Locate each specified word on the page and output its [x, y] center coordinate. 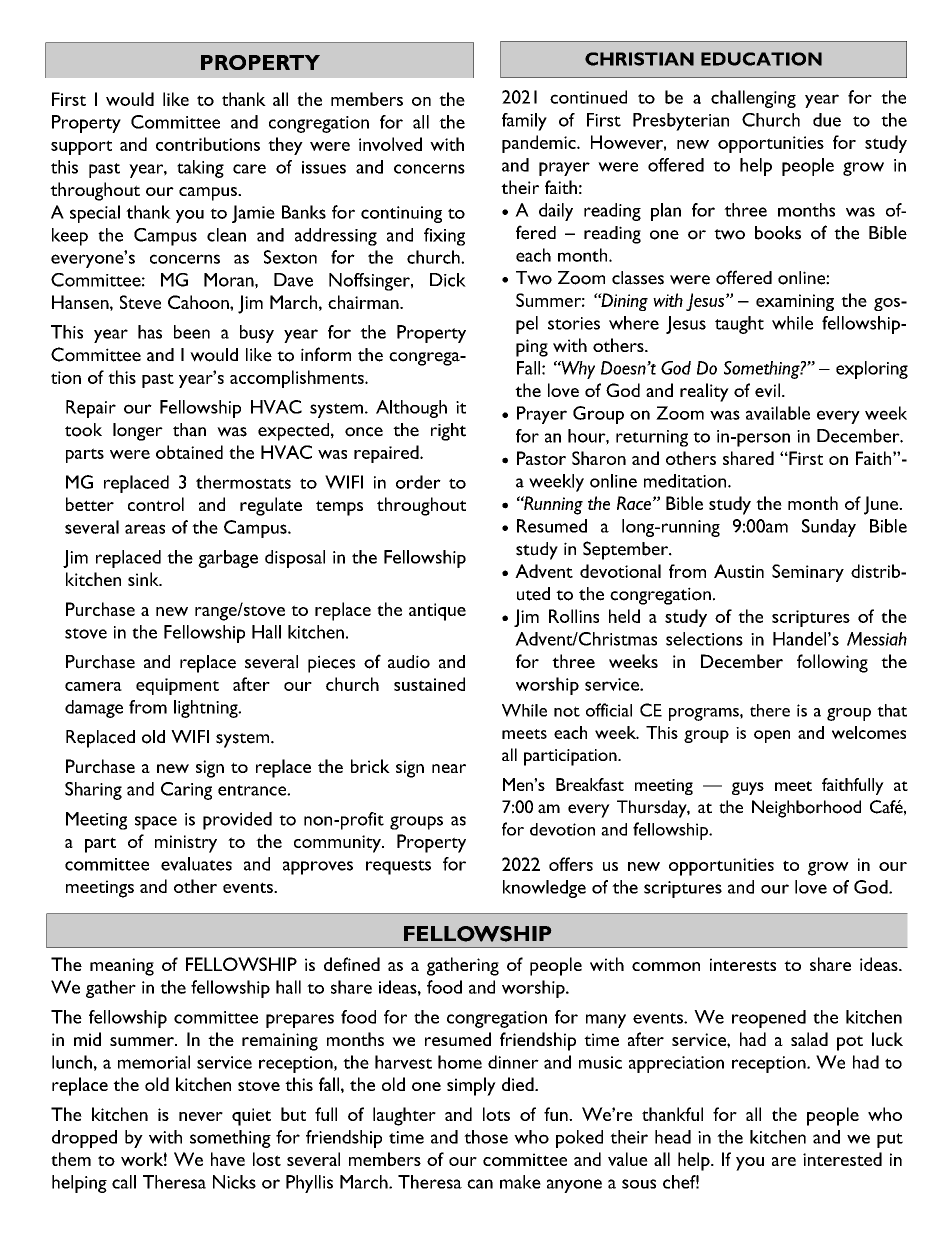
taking [200, 169]
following [832, 663]
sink [144, 579]
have [228, 1159]
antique [437, 612]
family [524, 122]
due [827, 120]
